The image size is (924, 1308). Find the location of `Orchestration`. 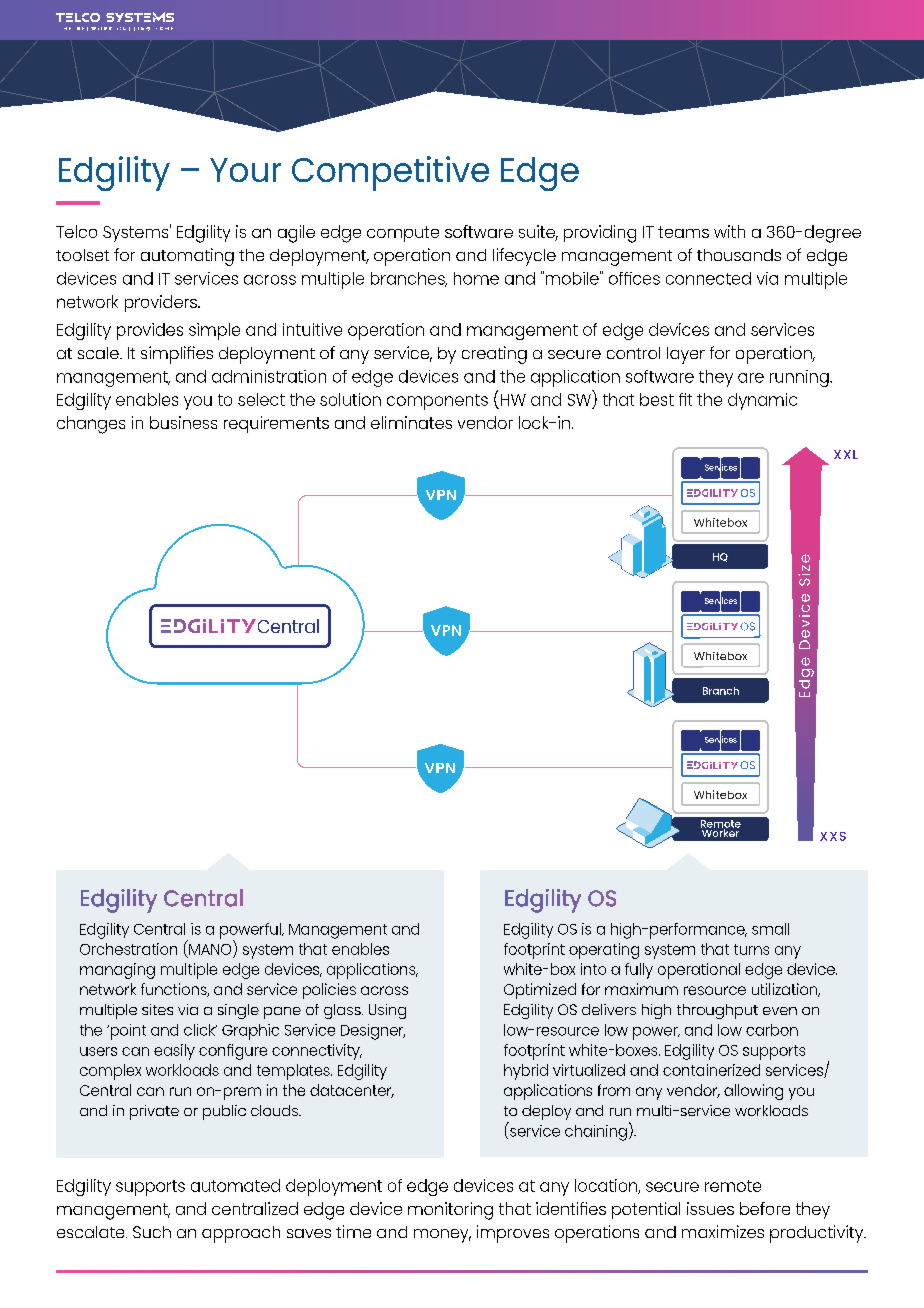

Orchestration is located at coordinates (128, 949).
